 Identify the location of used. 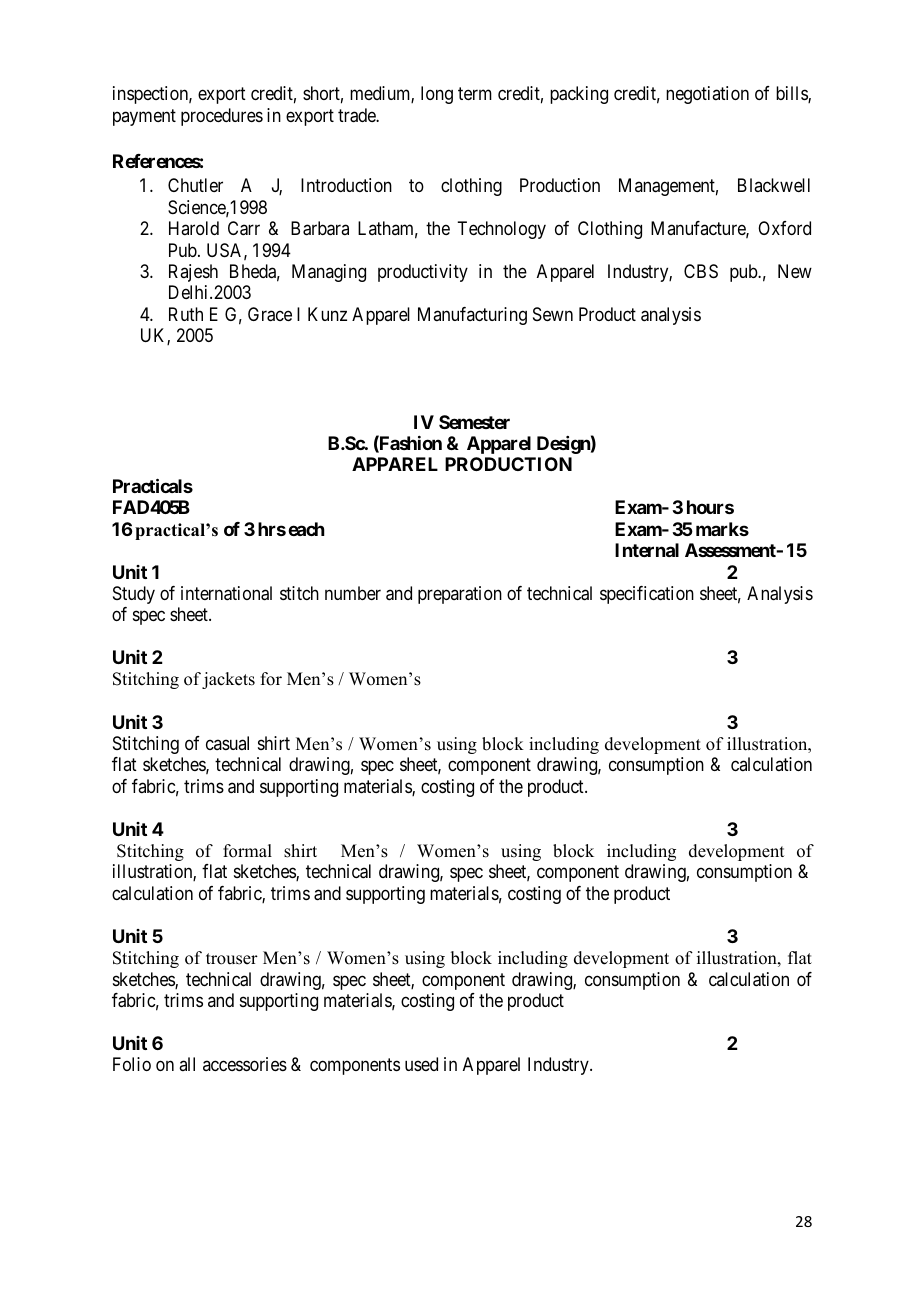
(421, 1064).
